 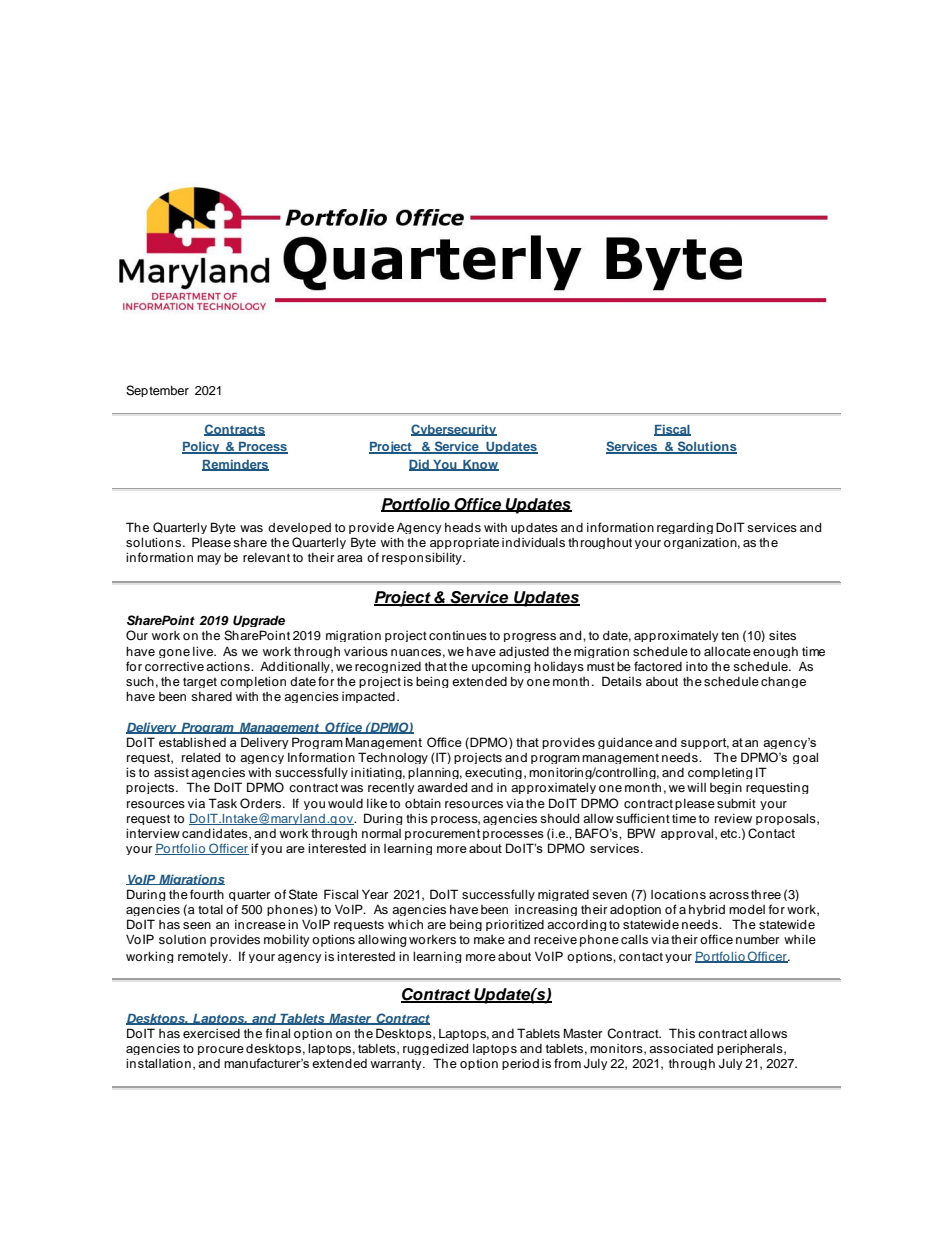 What do you see at coordinates (729, 895) in the image?
I see `across` at bounding box center [729, 895].
